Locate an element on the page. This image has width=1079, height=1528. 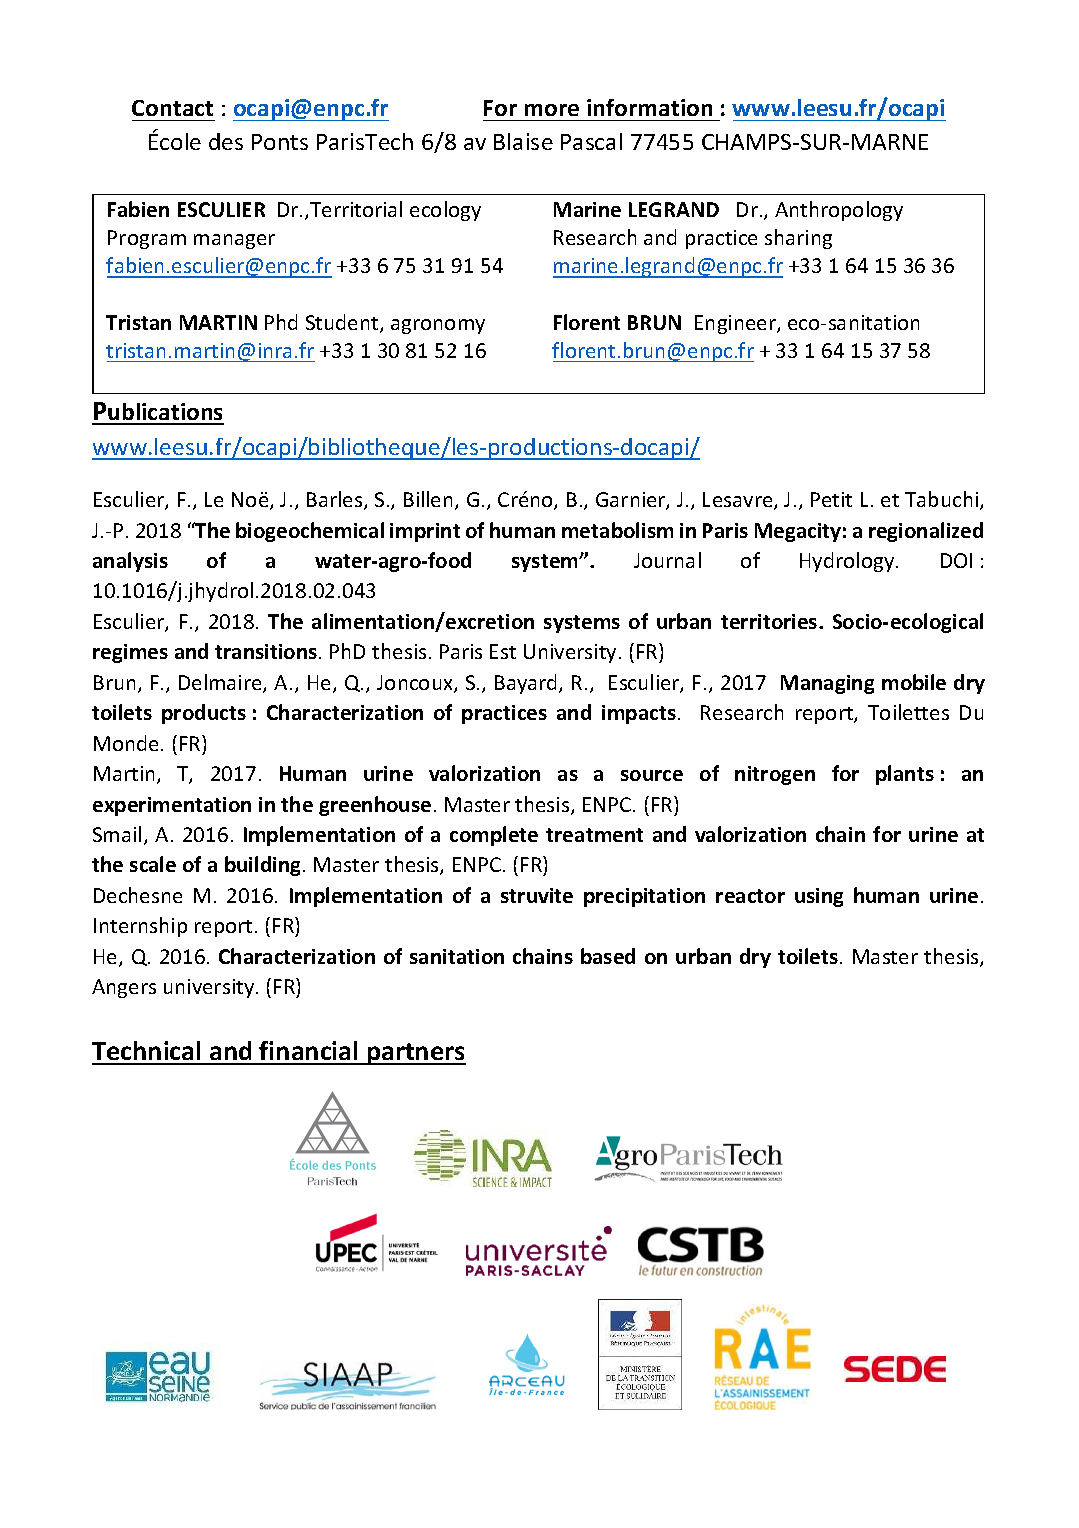
Managing is located at coordinates (827, 684).
